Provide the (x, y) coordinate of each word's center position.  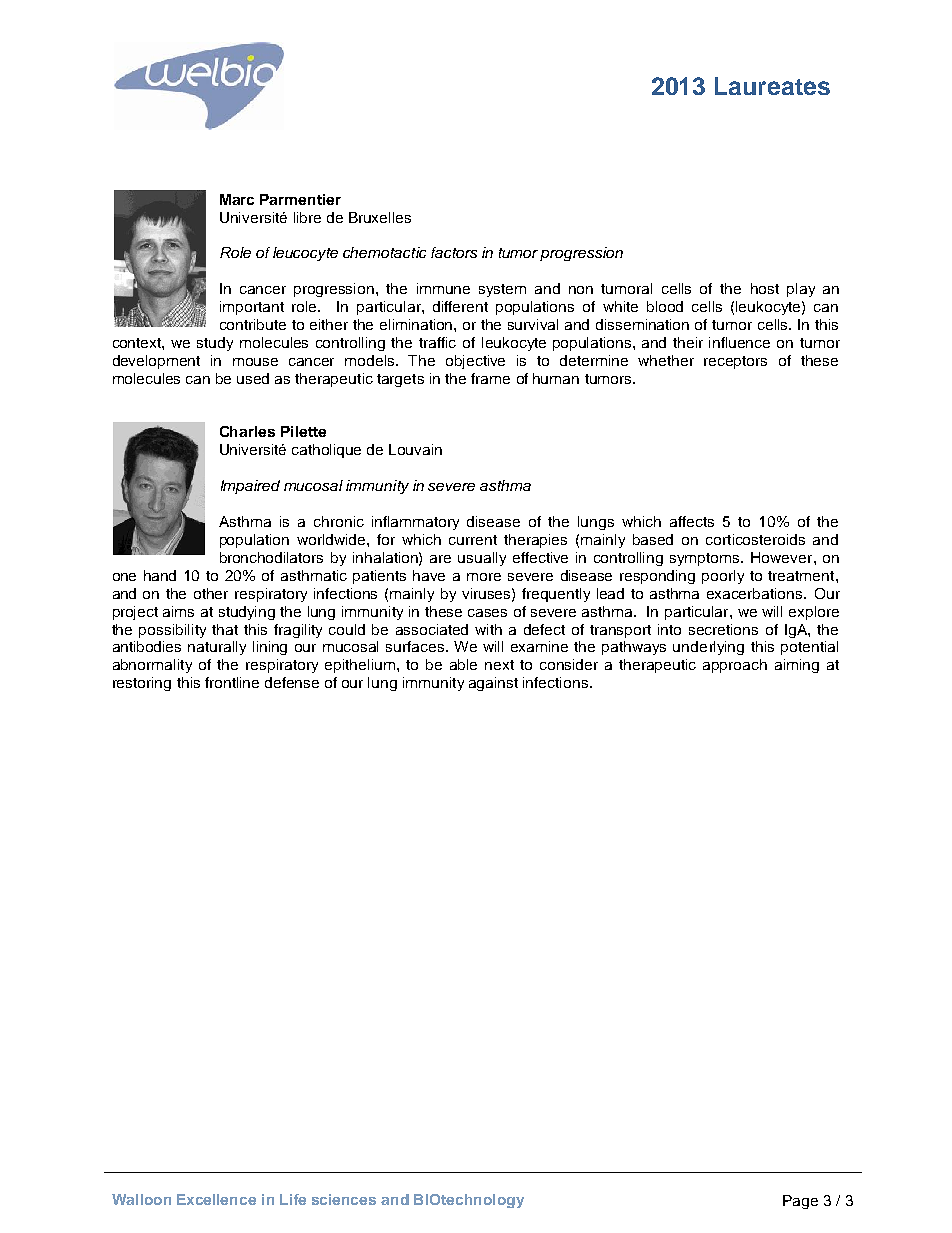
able (463, 664)
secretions (723, 629)
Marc (237, 199)
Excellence (216, 1199)
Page (800, 1202)
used (253, 378)
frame (490, 378)
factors (454, 252)
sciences (344, 1199)
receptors (735, 362)
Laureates (772, 86)
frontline (232, 682)
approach (735, 666)
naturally (217, 648)
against (493, 684)
